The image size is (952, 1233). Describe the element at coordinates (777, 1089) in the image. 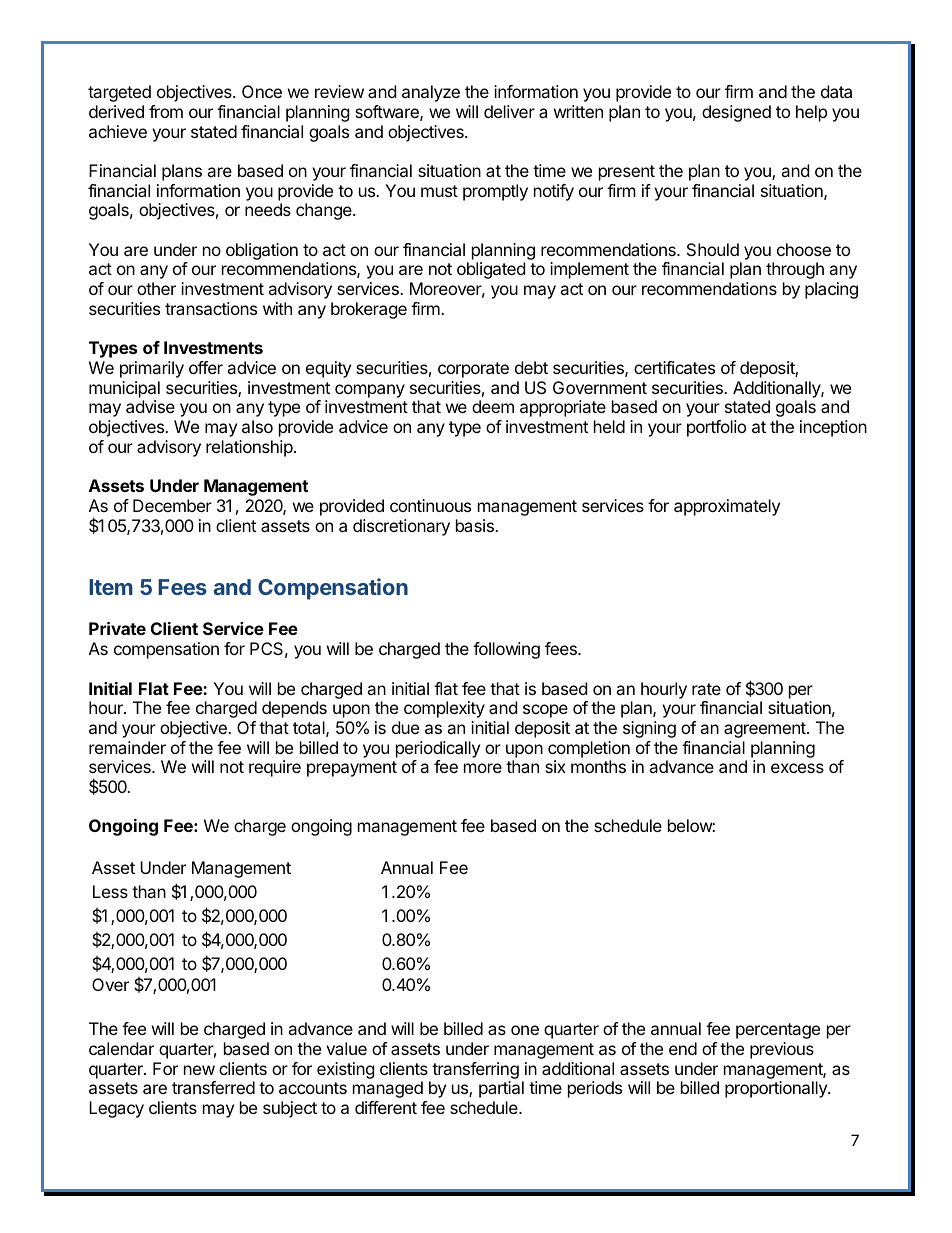

I see `proportionally` at that location.
